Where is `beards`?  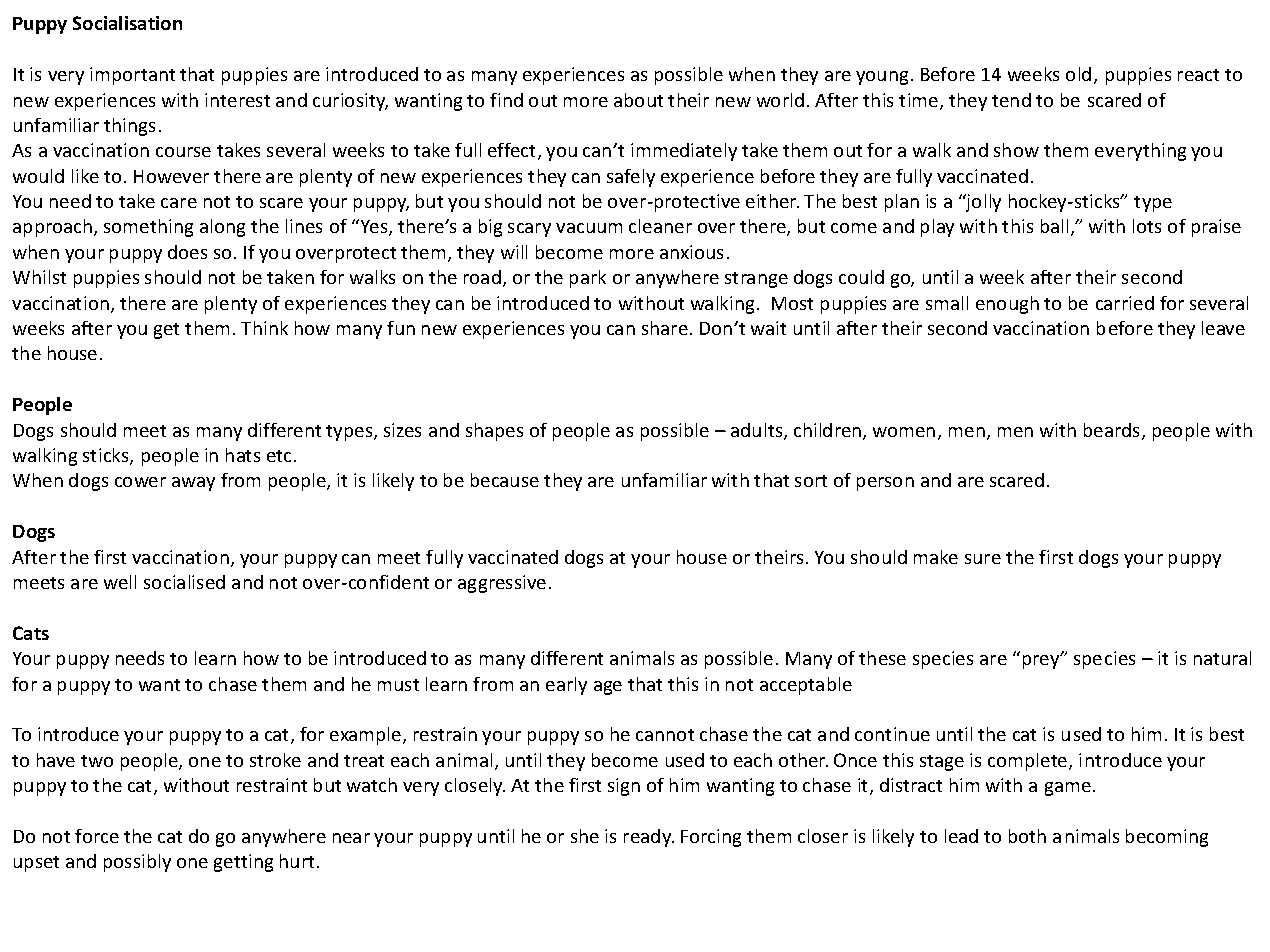 beards is located at coordinates (1113, 431).
